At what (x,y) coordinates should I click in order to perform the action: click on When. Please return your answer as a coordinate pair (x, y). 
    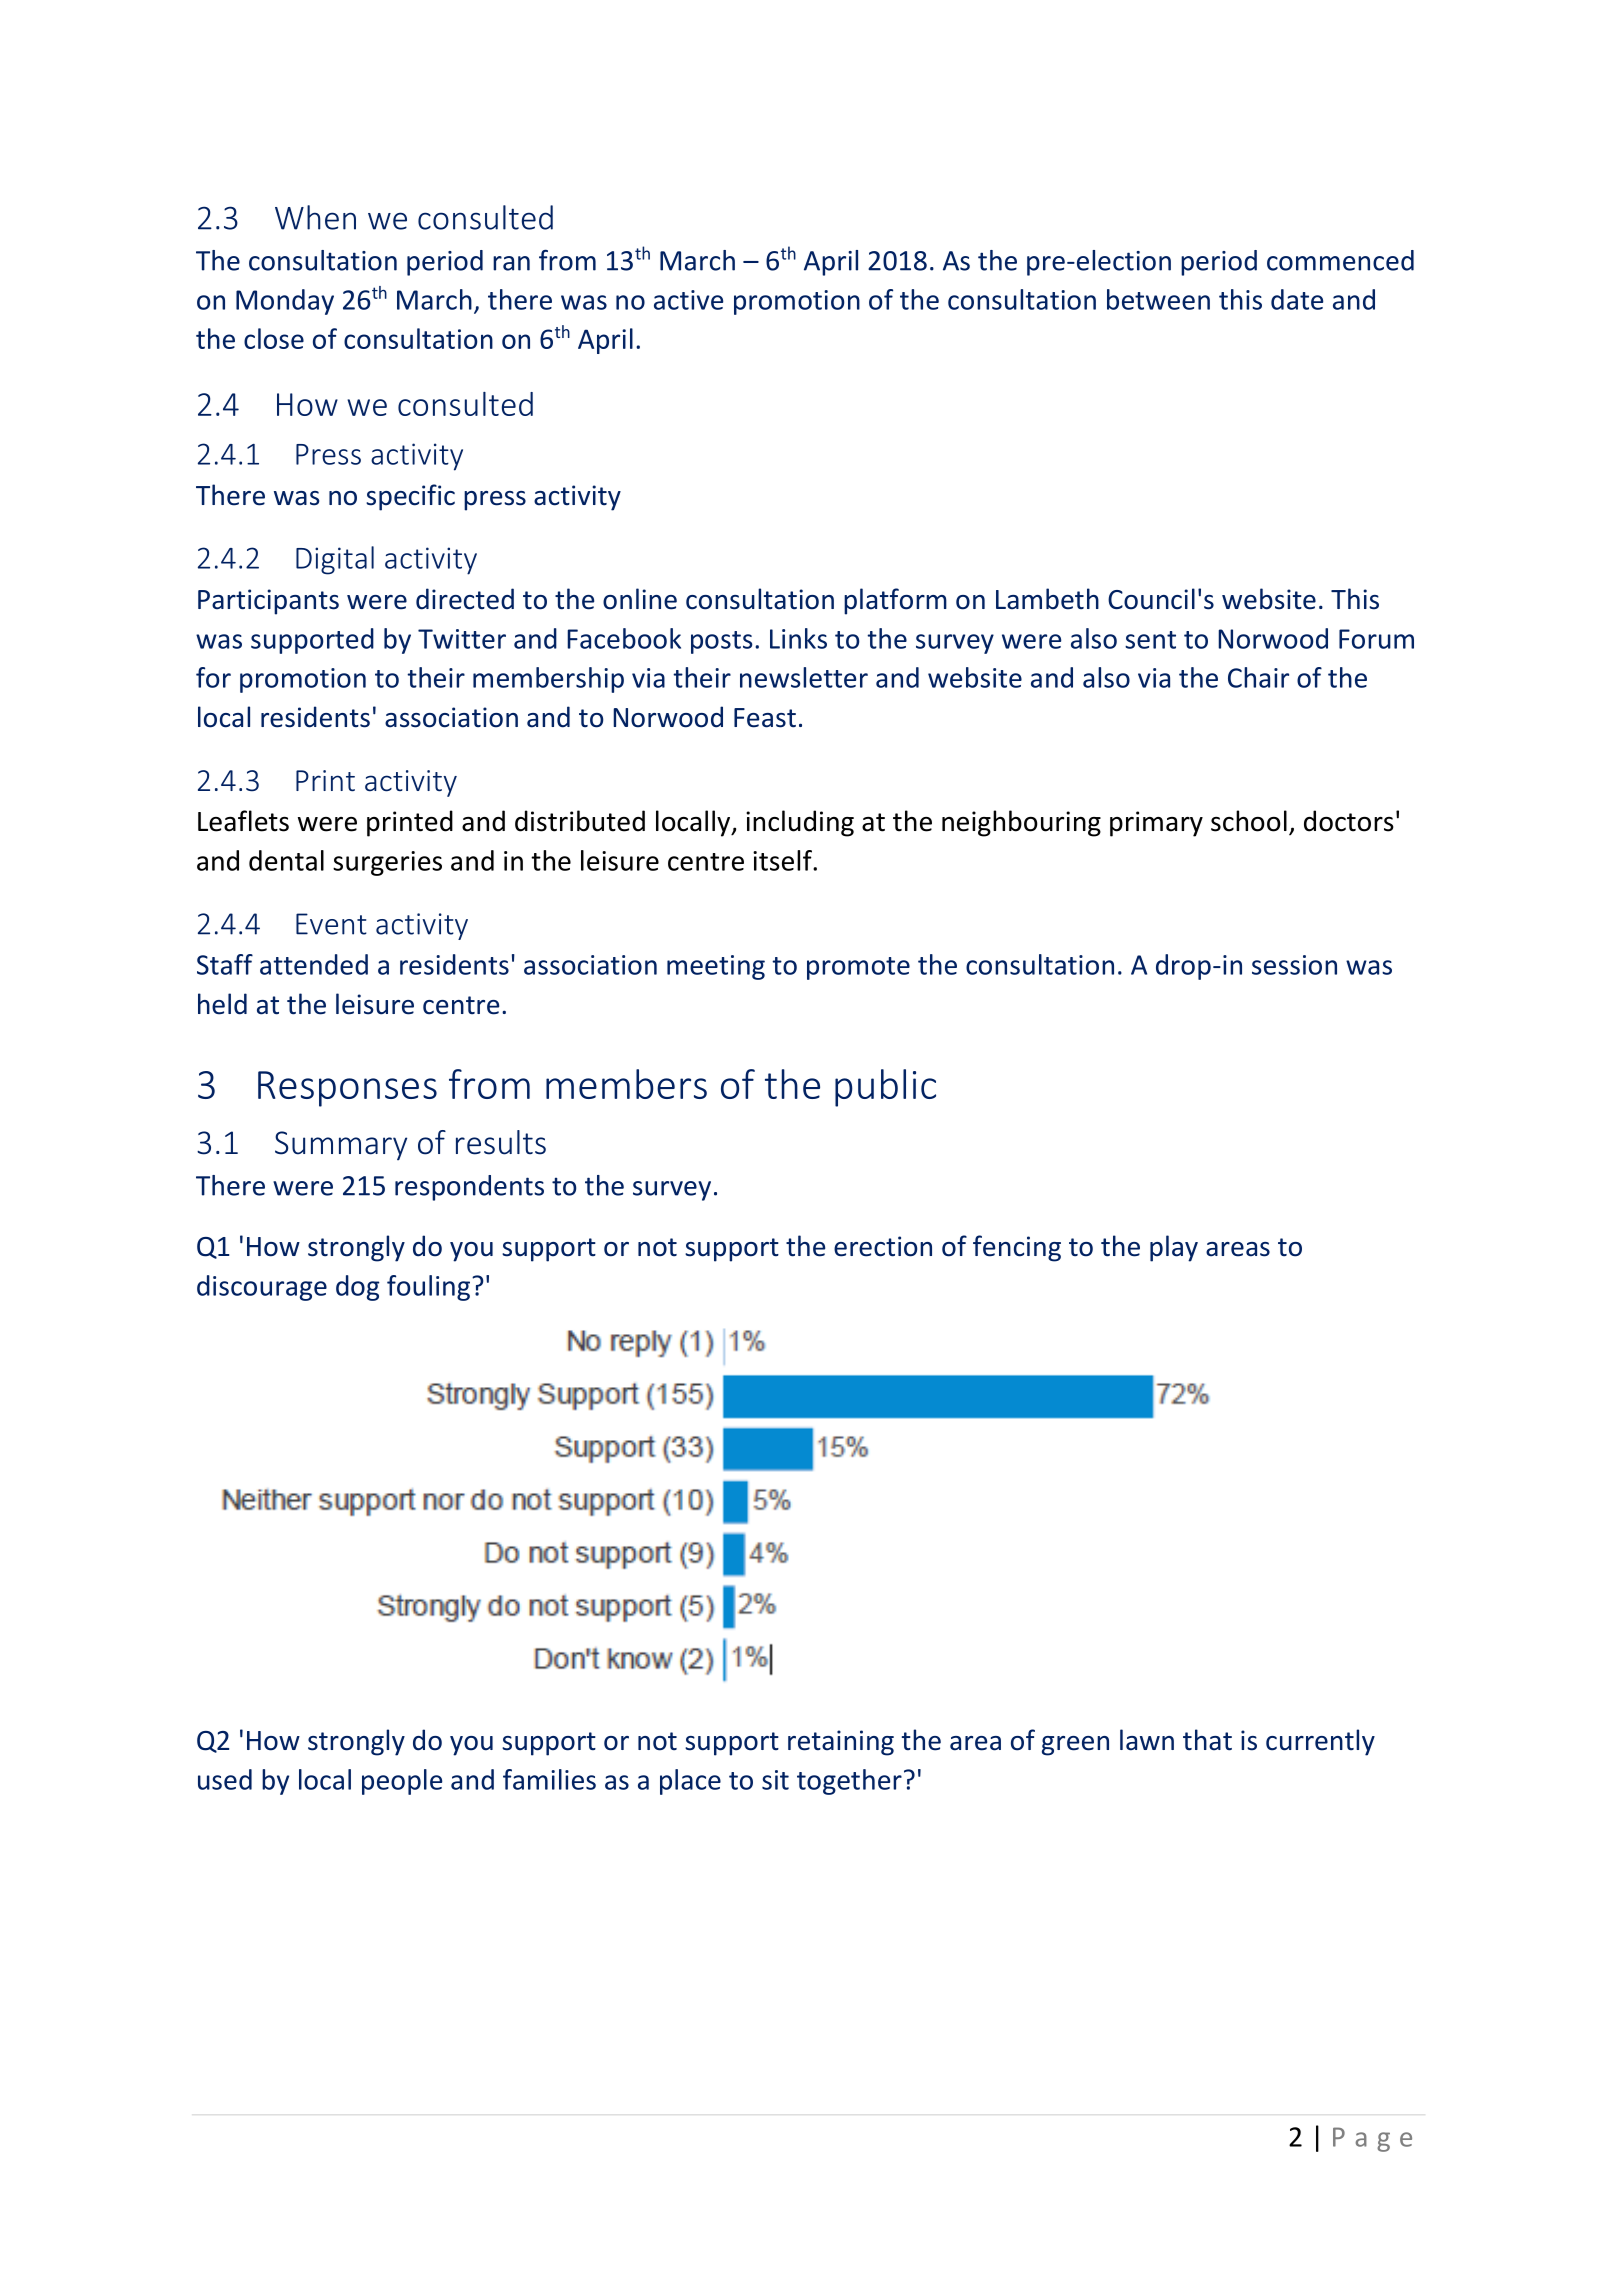
    Looking at the image, I should click on (315, 217).
